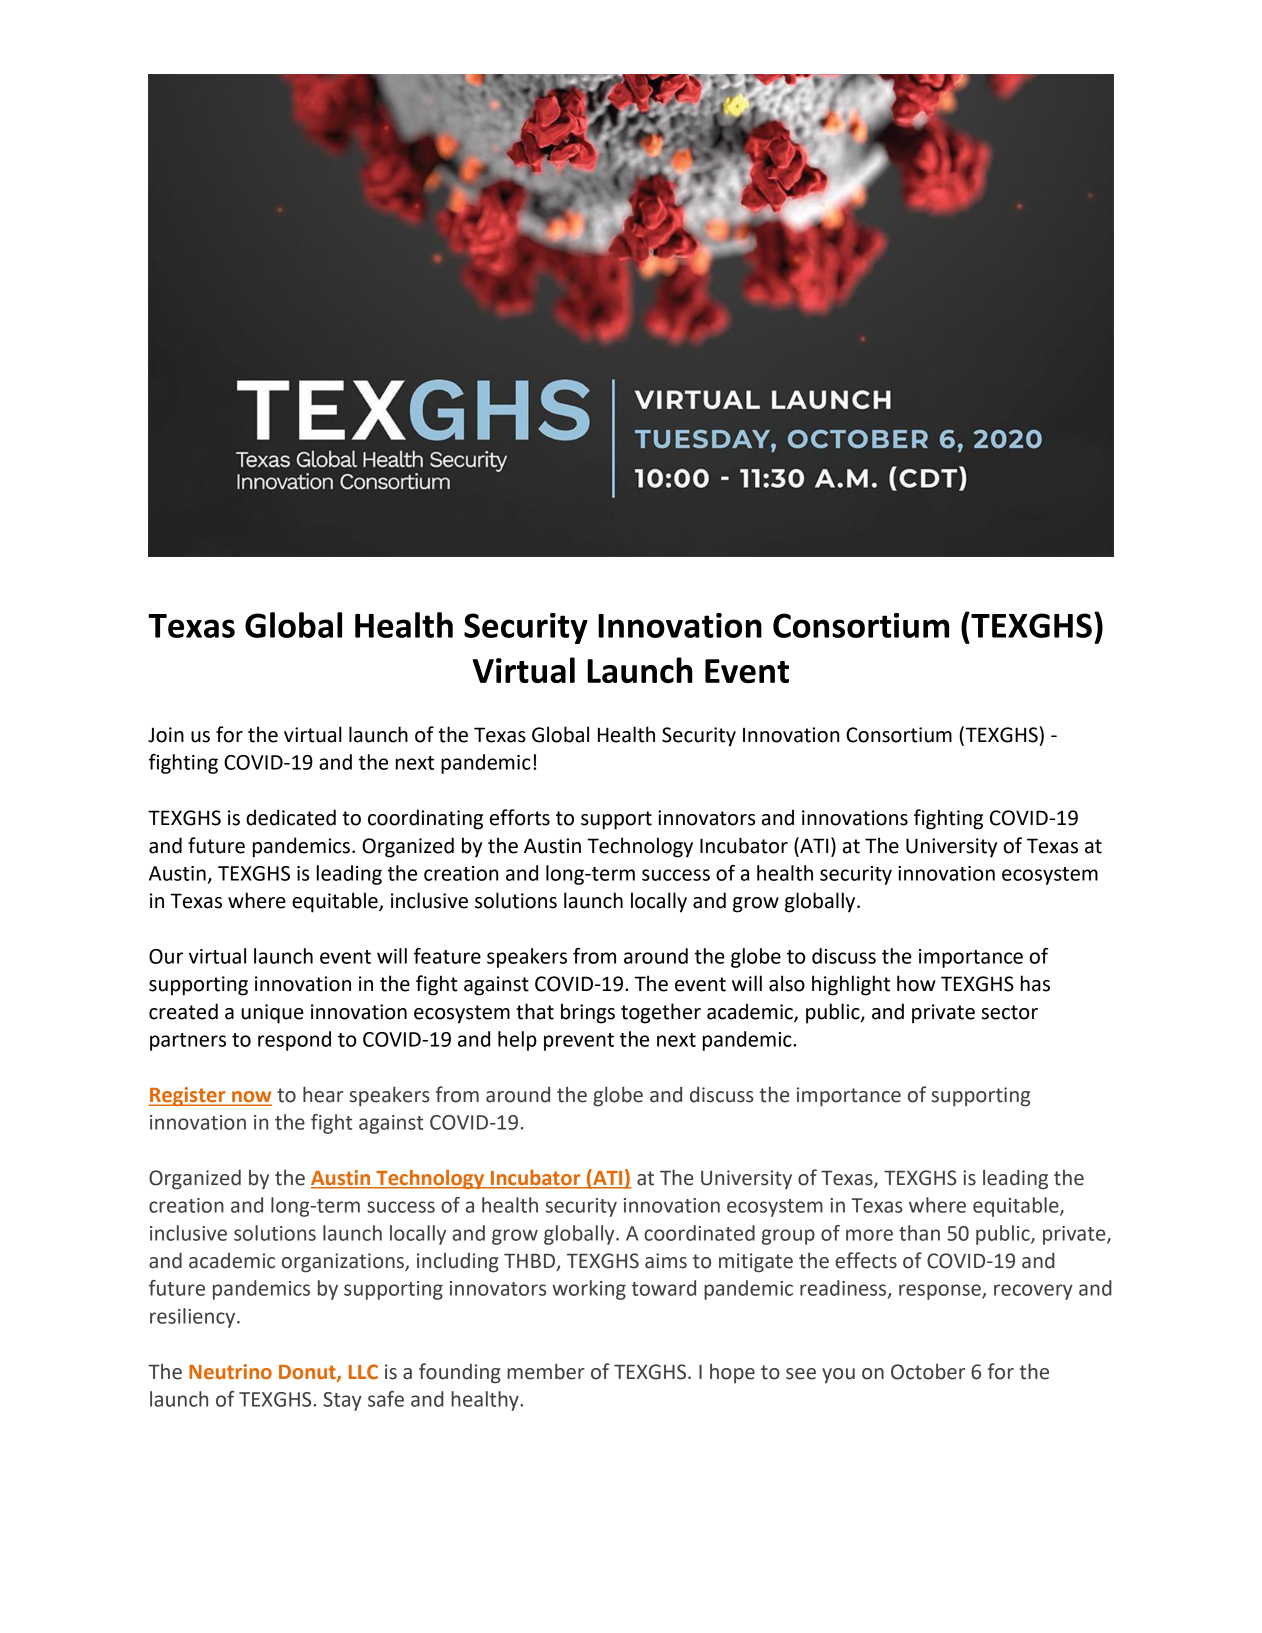 This page has width=1262, height=1633. I want to click on help, so click(517, 1041).
